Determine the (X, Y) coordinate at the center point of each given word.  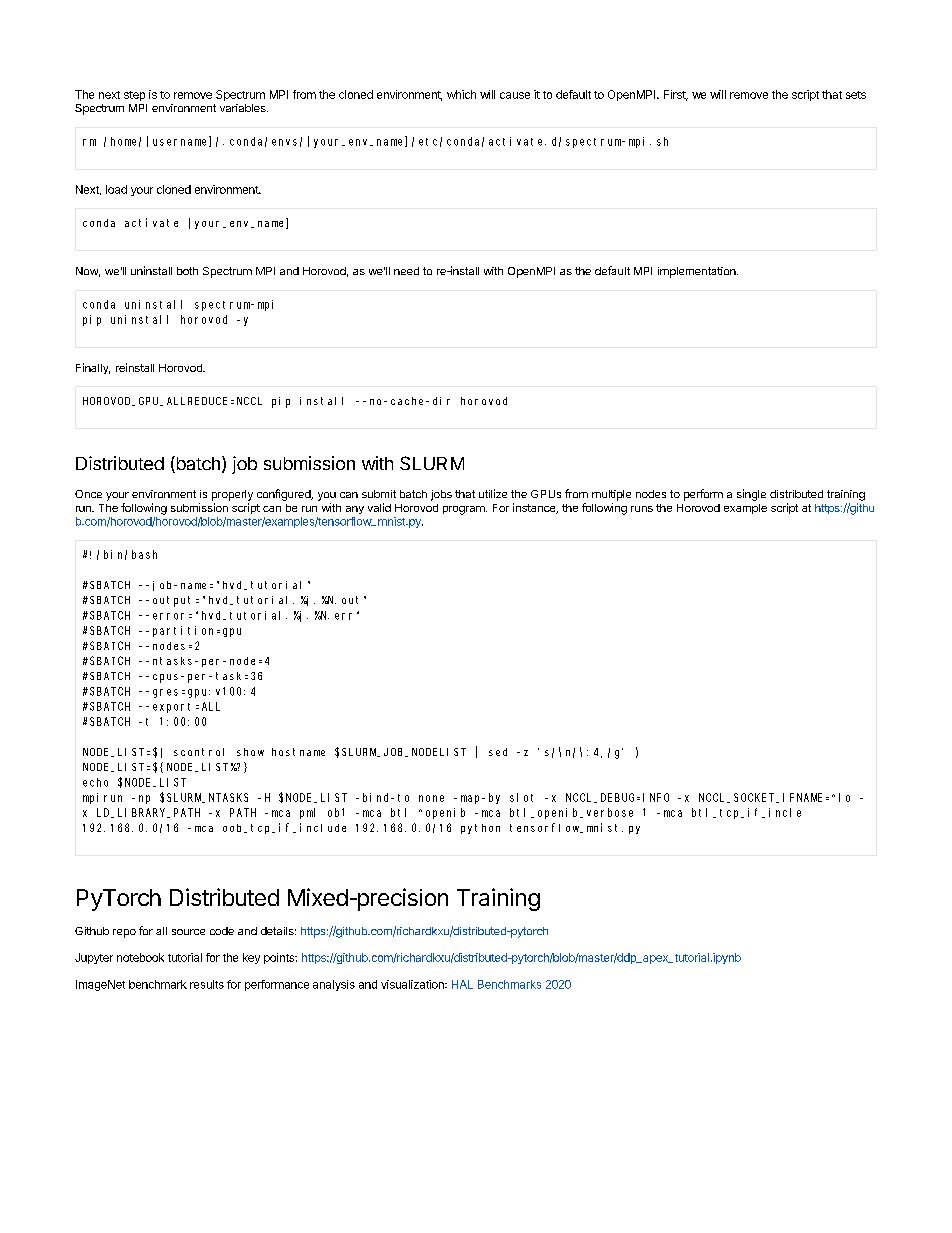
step (134, 96)
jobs (441, 495)
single (751, 495)
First (676, 95)
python (480, 829)
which (461, 94)
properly (232, 495)
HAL (462, 984)
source (188, 932)
